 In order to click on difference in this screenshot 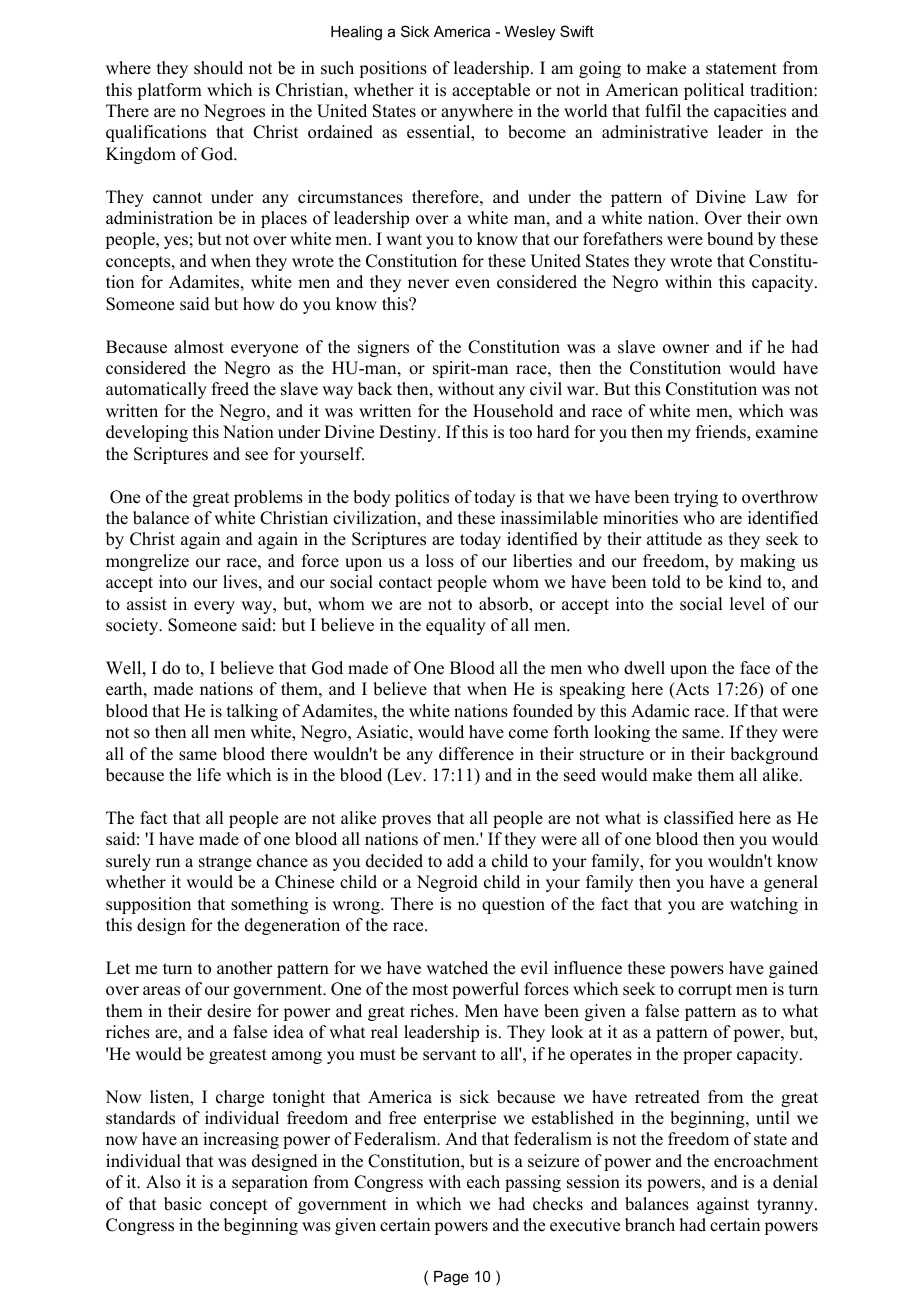, I will do `click(476, 754)`.
